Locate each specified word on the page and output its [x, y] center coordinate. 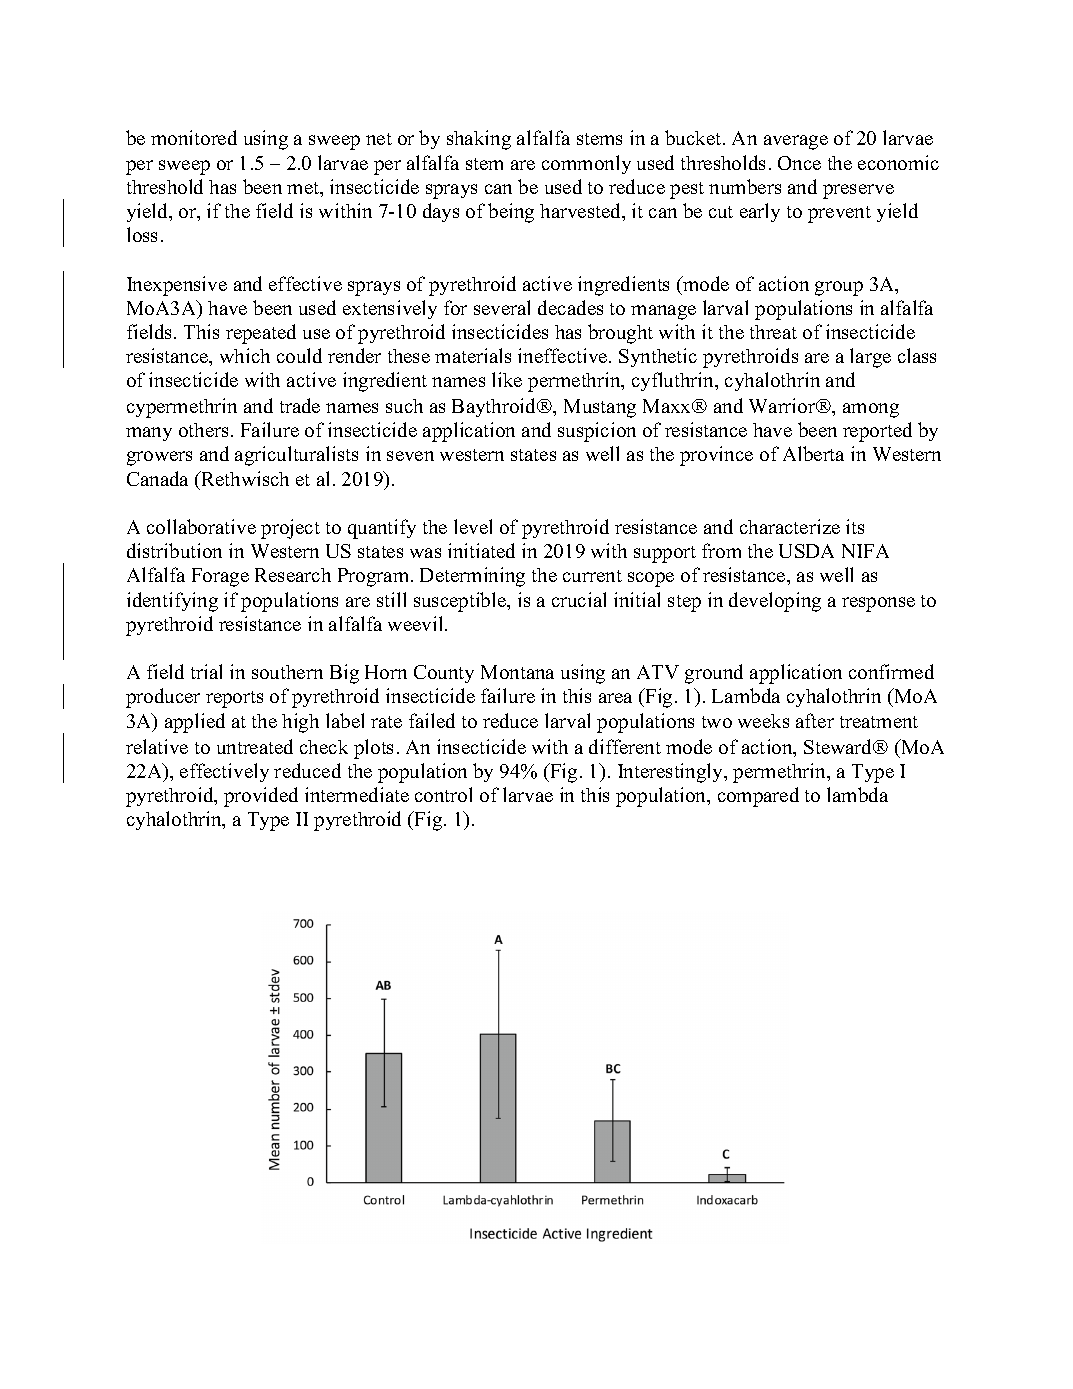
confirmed [891, 671]
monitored [194, 137]
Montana [517, 672]
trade [300, 405]
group [839, 288]
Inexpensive [177, 286]
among [871, 410]
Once [799, 163]
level [473, 526]
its [855, 526]
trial [206, 671]
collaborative [201, 526]
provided [261, 797]
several [502, 307]
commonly [586, 164]
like [507, 379]
